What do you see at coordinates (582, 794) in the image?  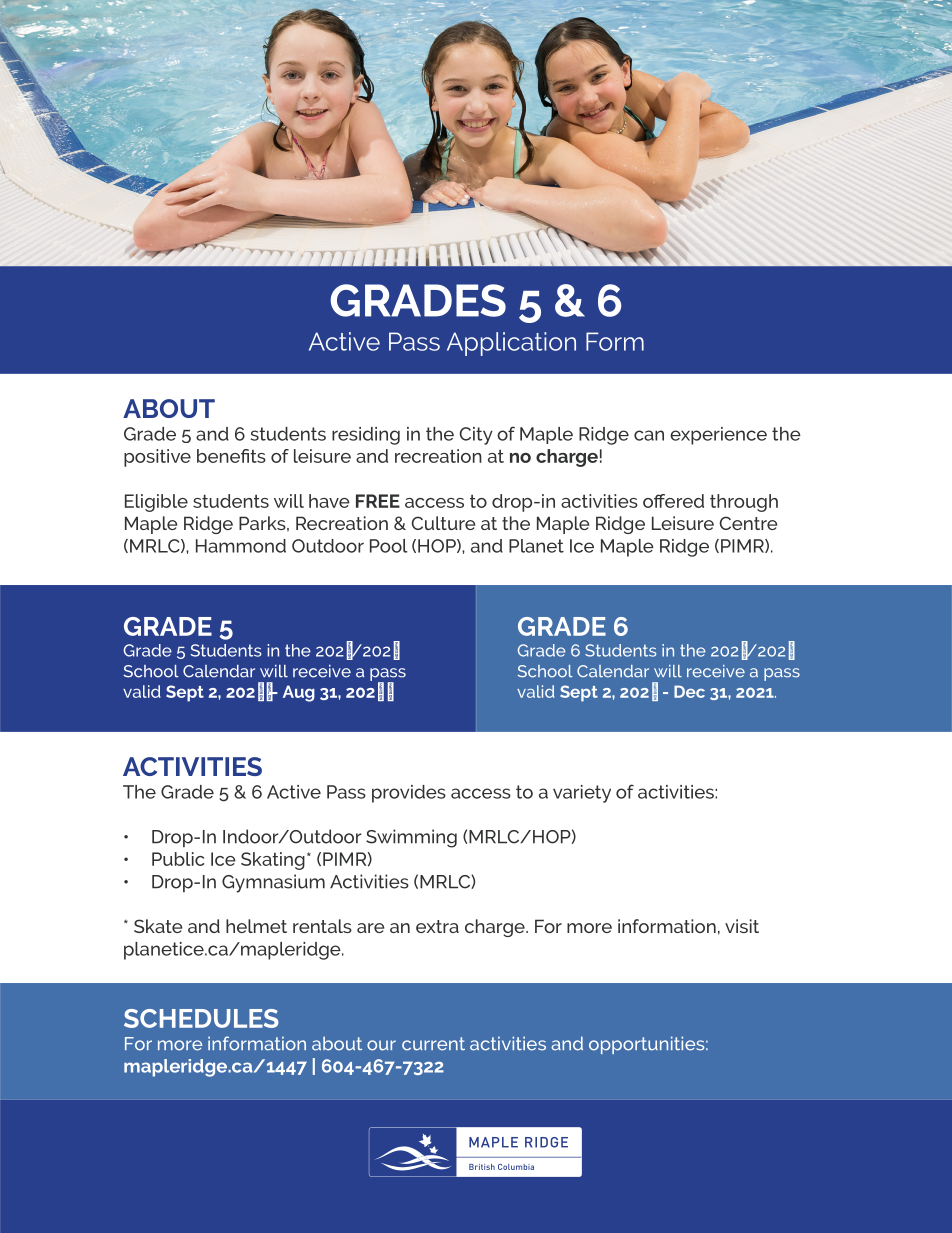 I see `variety` at bounding box center [582, 794].
